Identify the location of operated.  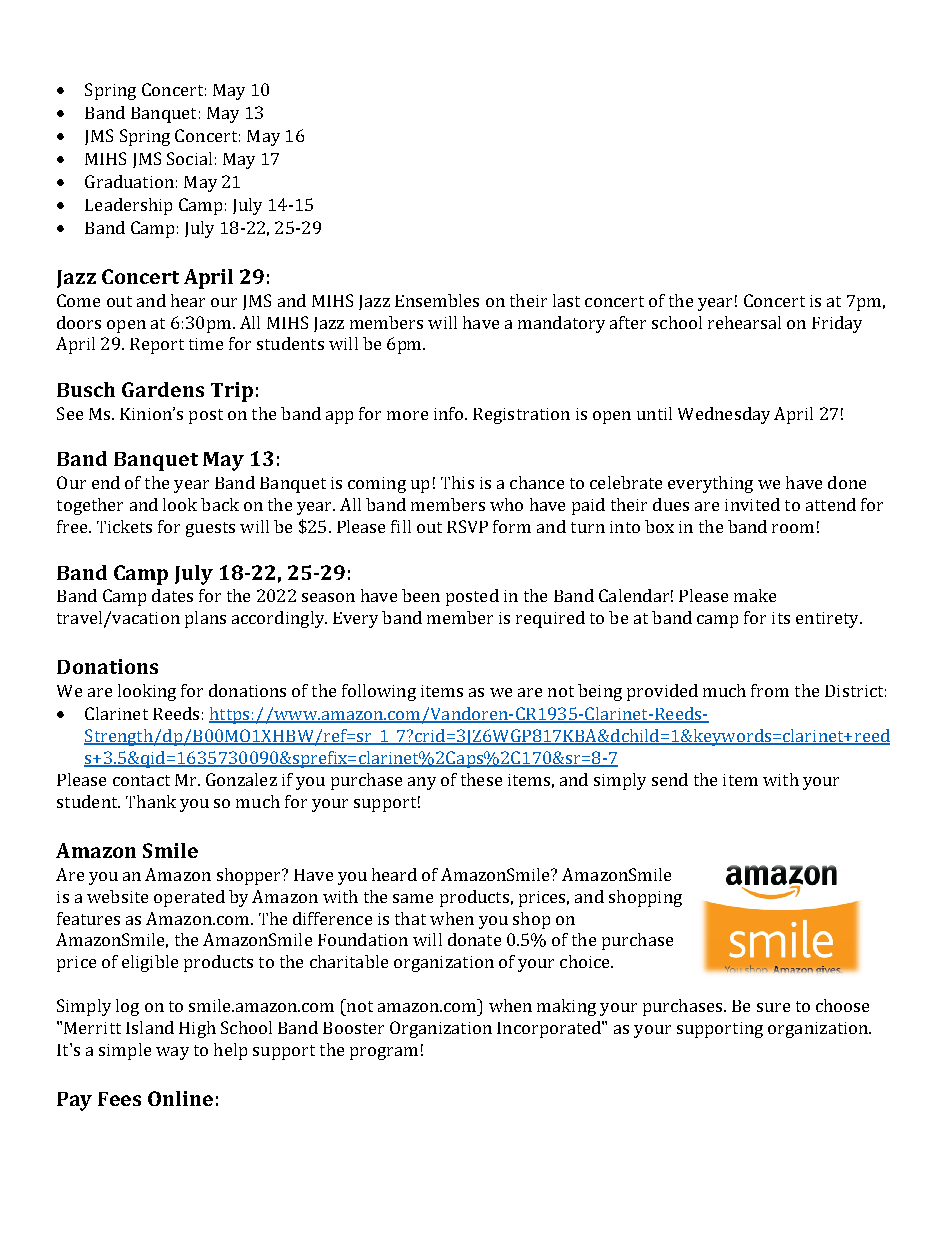
(189, 898).
